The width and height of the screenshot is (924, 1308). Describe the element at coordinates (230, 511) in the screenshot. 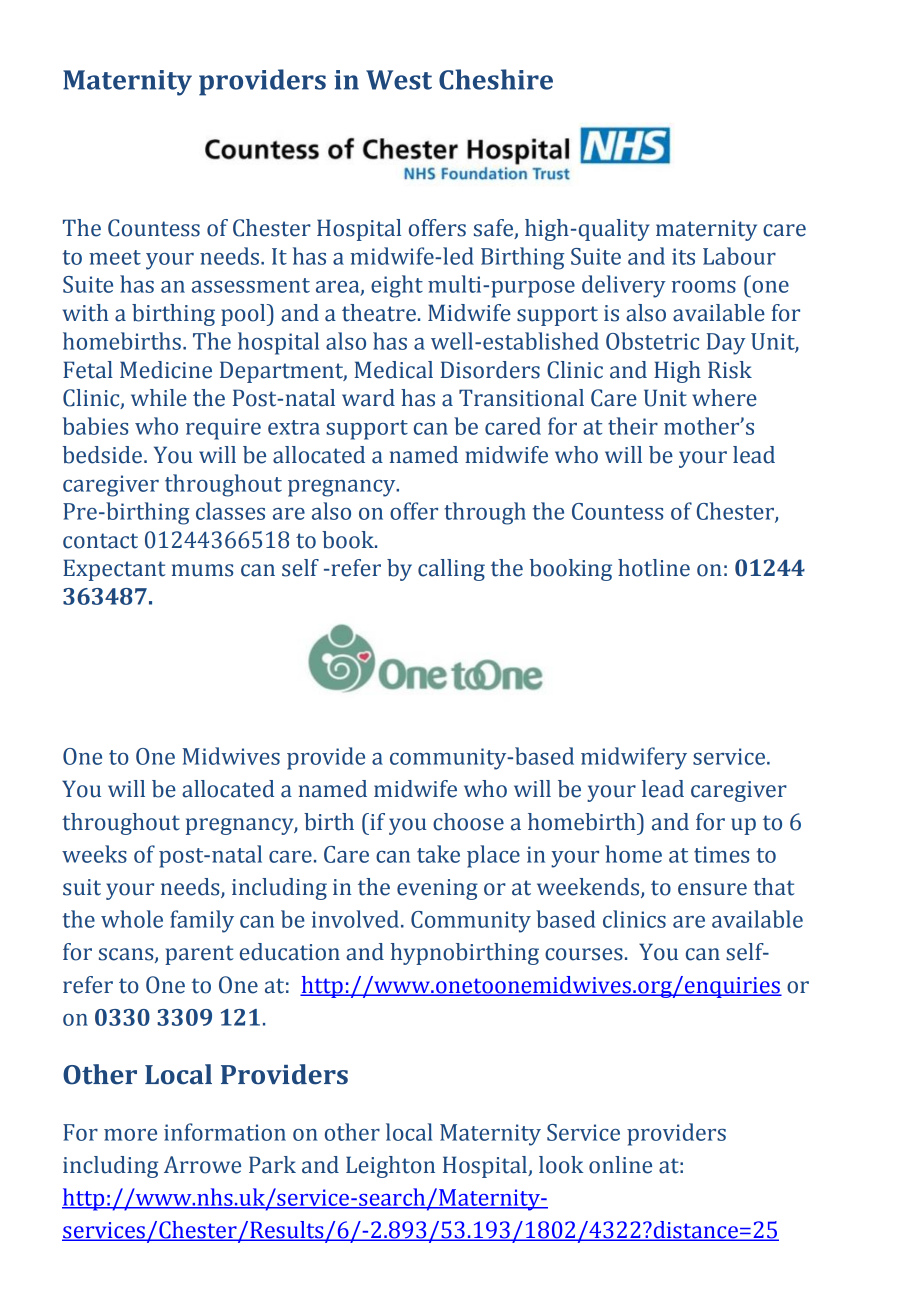

I see `classes` at that location.
